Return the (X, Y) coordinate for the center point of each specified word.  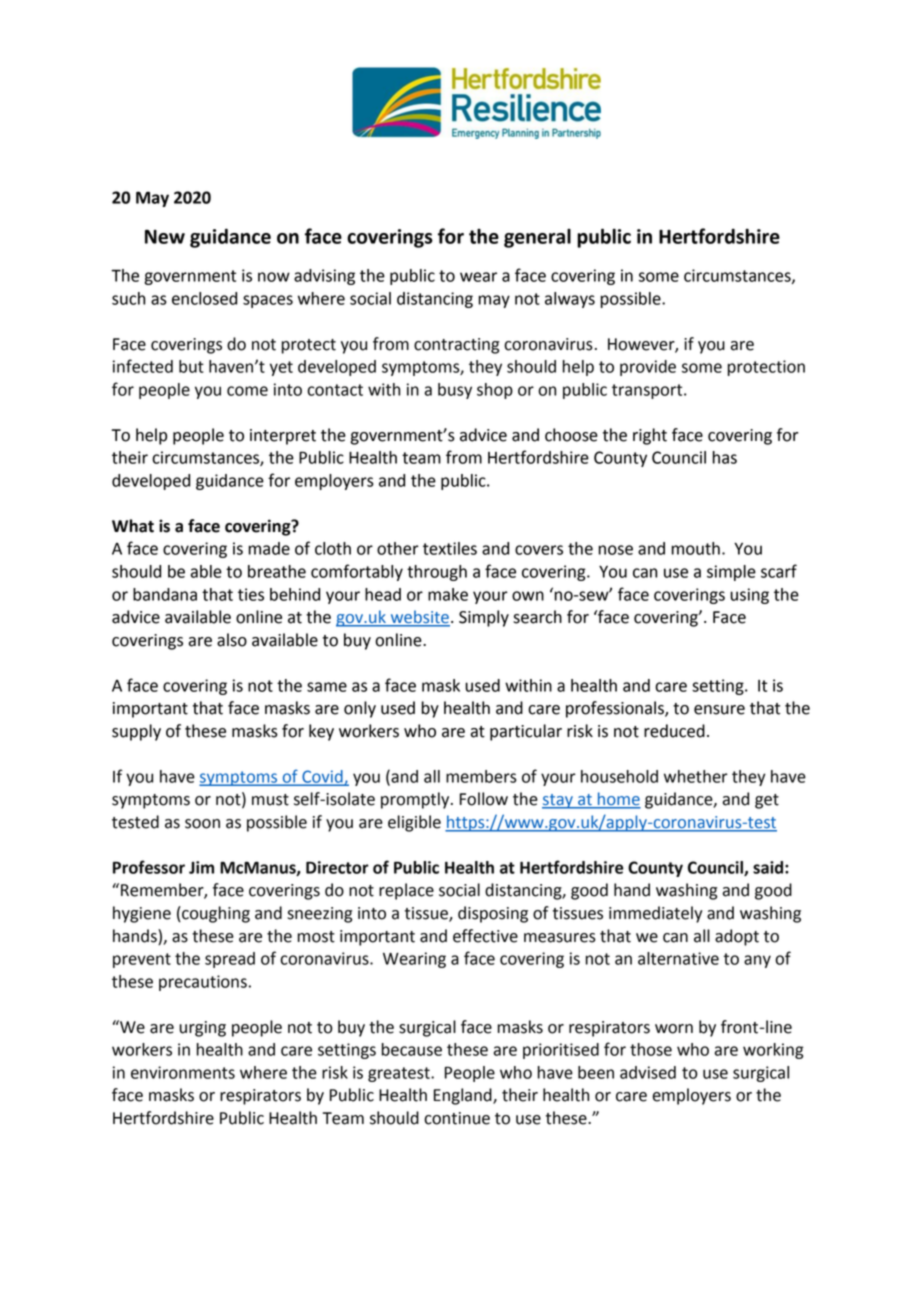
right (650, 436)
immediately (655, 914)
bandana (165, 594)
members (481, 776)
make (448, 594)
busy (455, 391)
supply (136, 732)
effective (485, 936)
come (247, 391)
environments (183, 1072)
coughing (215, 914)
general (537, 238)
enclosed (204, 298)
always (570, 300)
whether (696, 776)
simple (731, 573)
